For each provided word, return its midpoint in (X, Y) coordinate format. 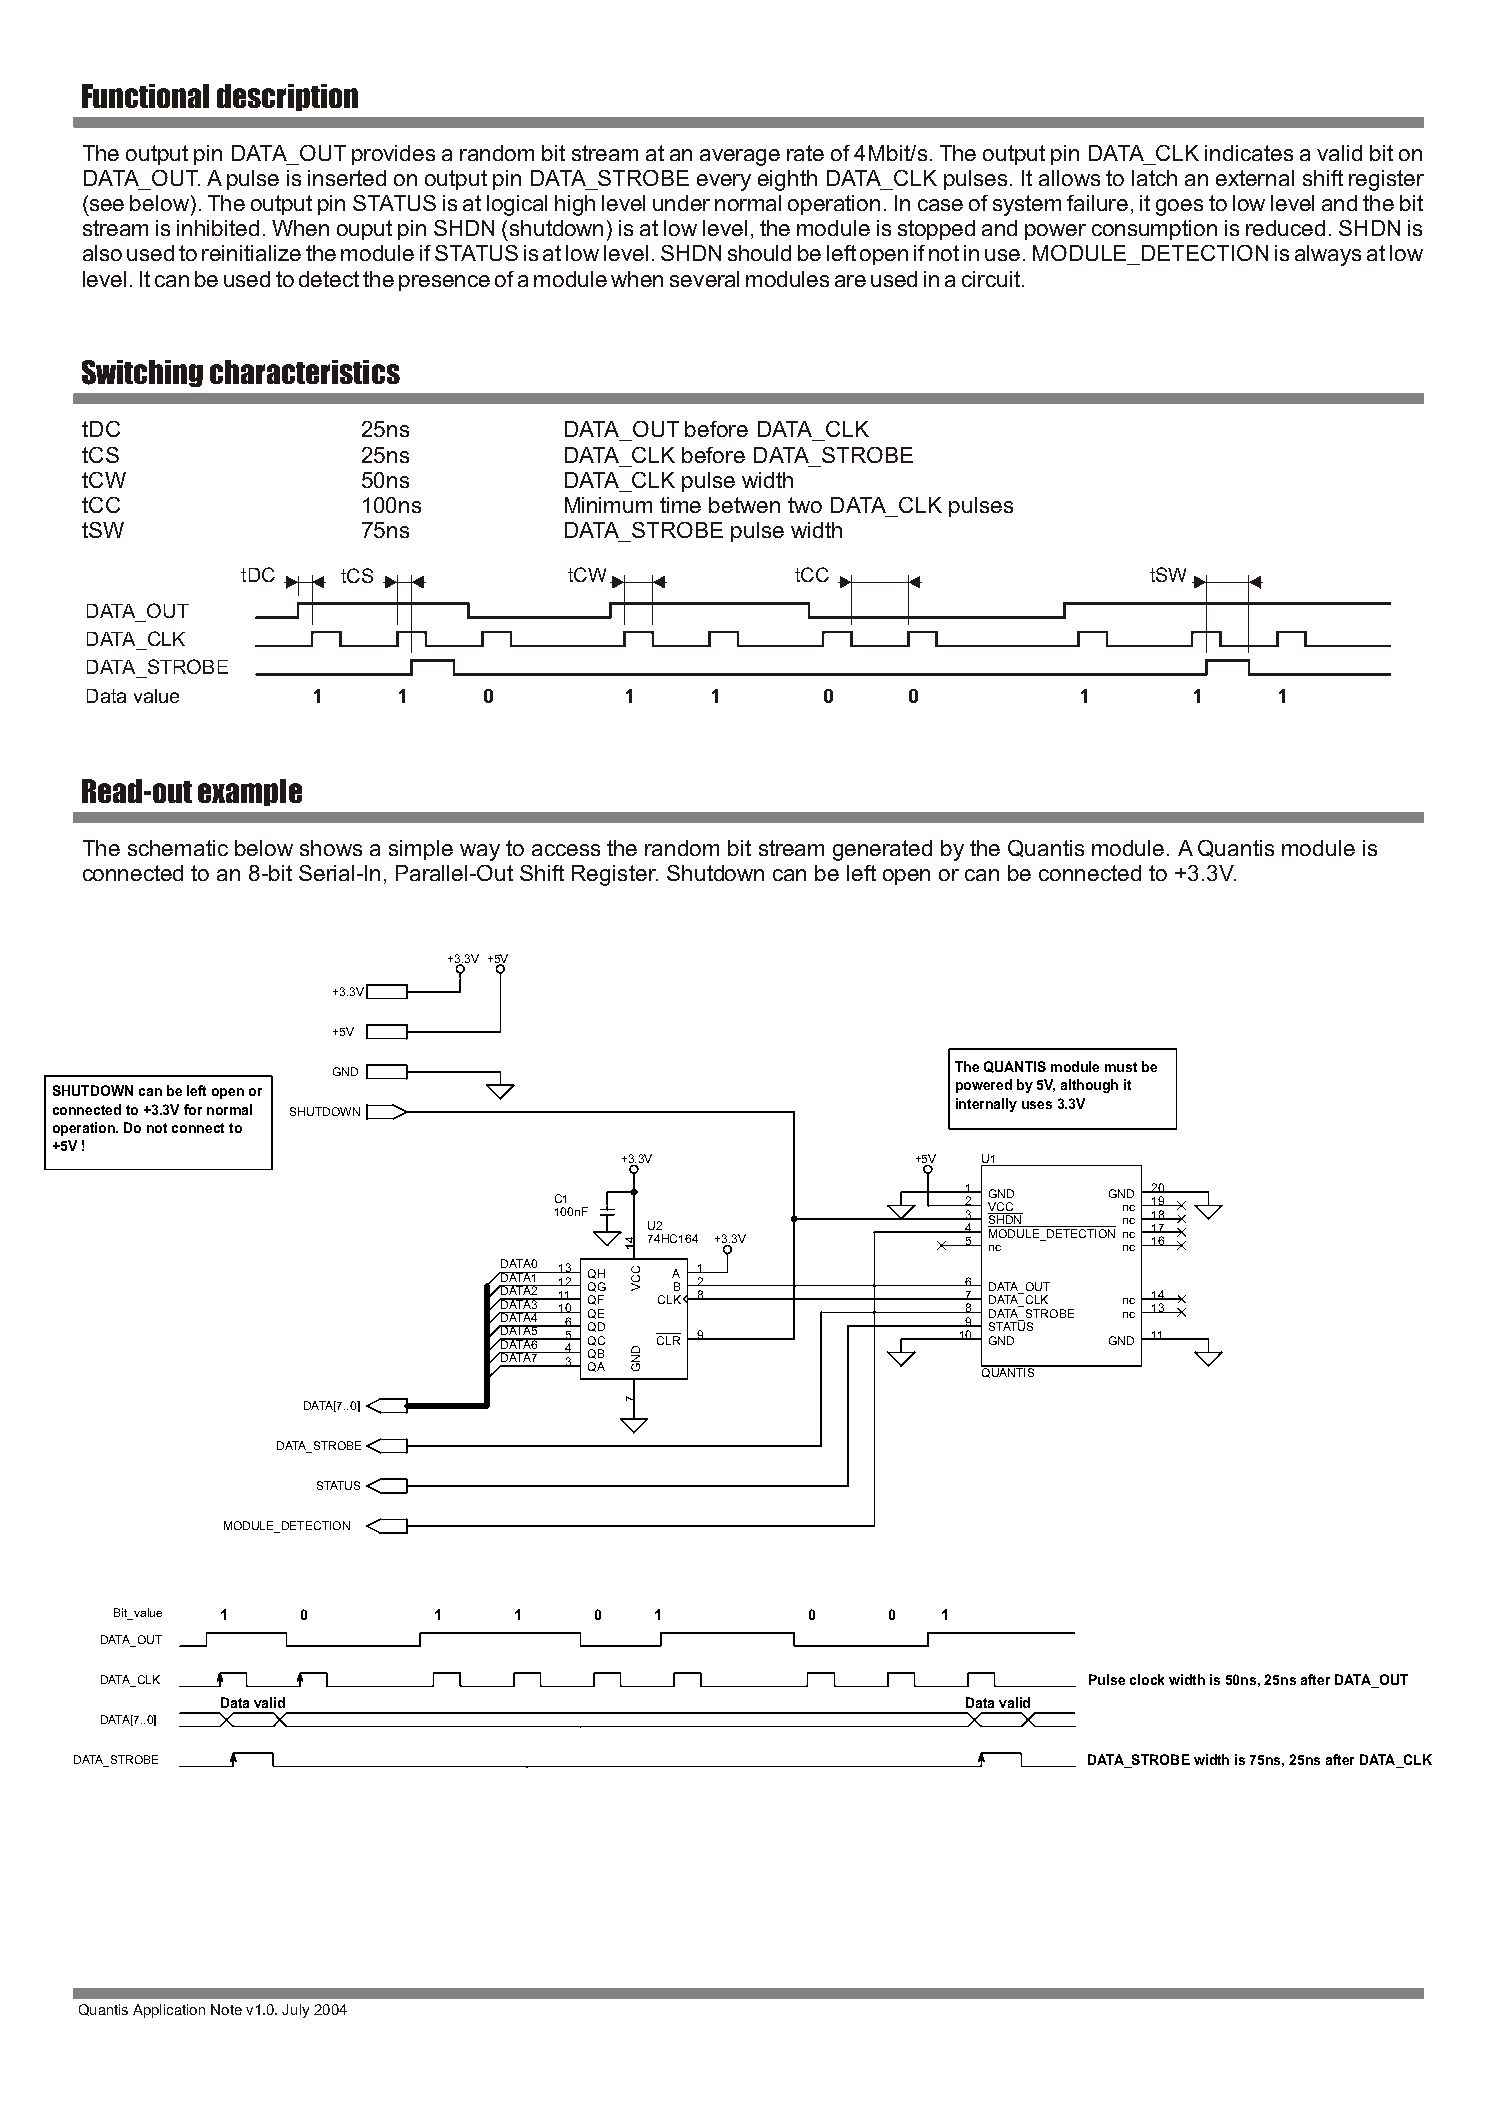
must (1121, 1067)
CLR (668, 1339)
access (566, 850)
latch (1154, 178)
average (740, 157)
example (250, 792)
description (287, 97)
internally (986, 1105)
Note (226, 2009)
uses (1037, 1105)
